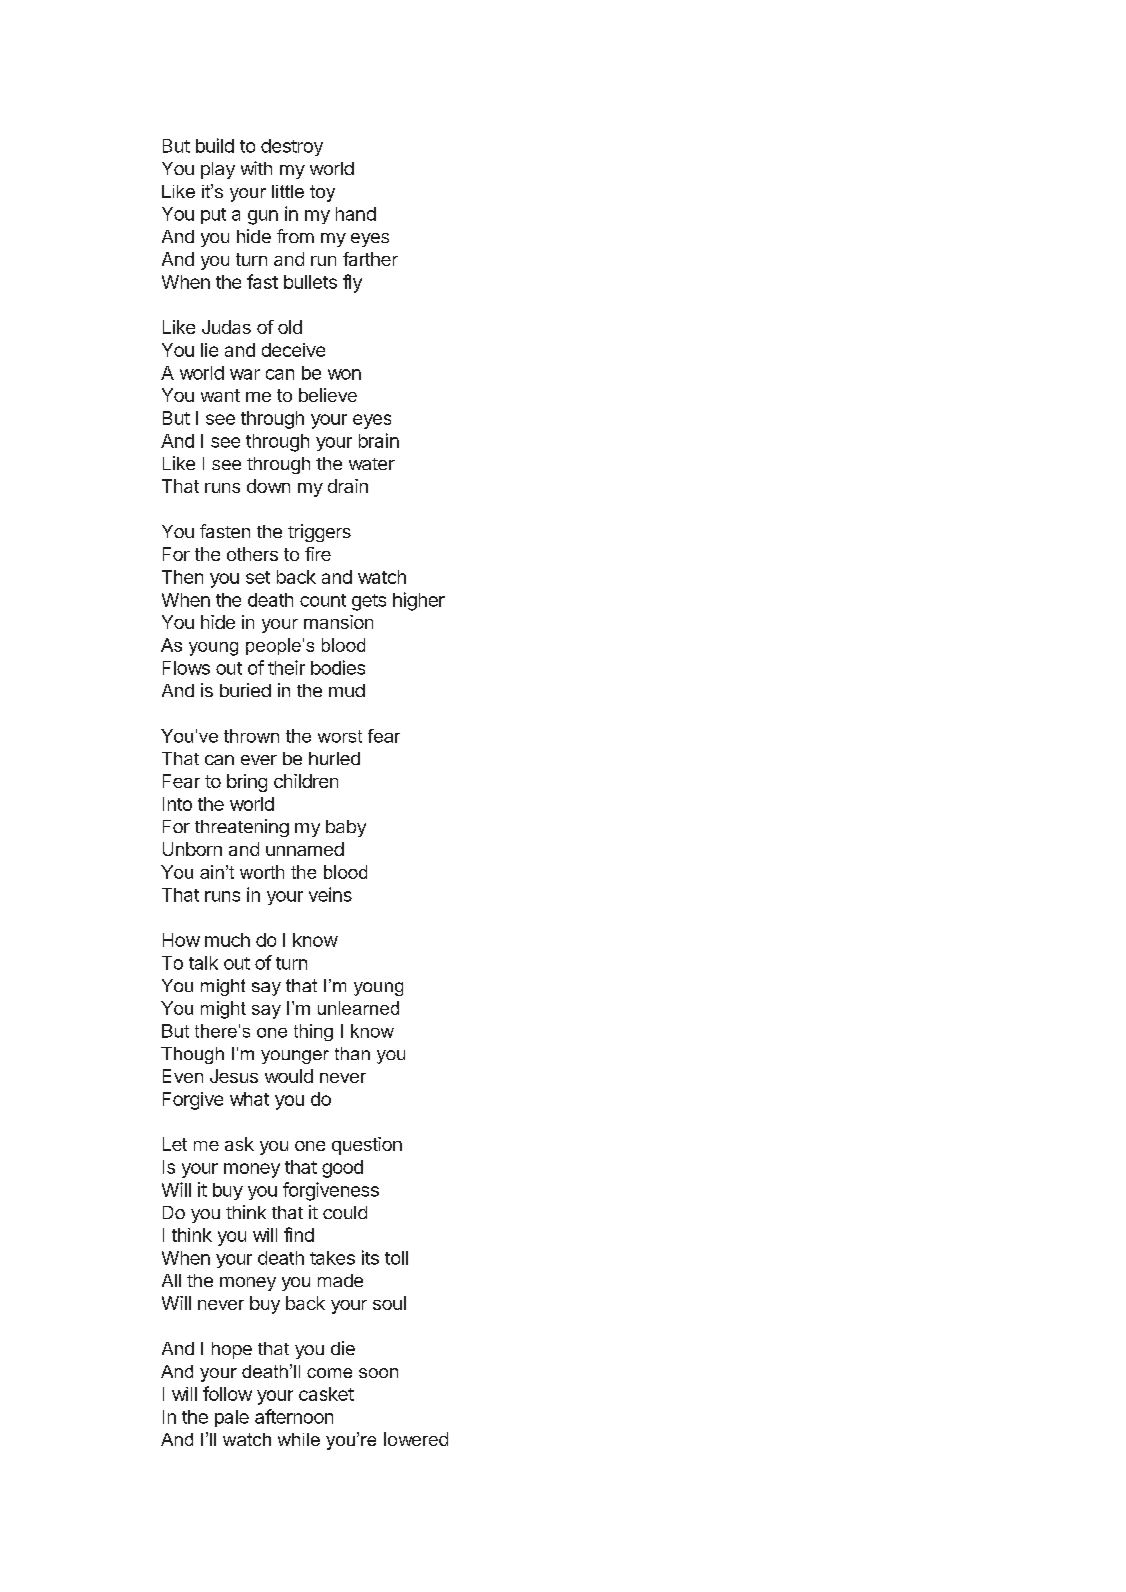 The width and height of the document is (1126, 1592). Describe the element at coordinates (182, 577) in the document. I see `Then` at that location.
